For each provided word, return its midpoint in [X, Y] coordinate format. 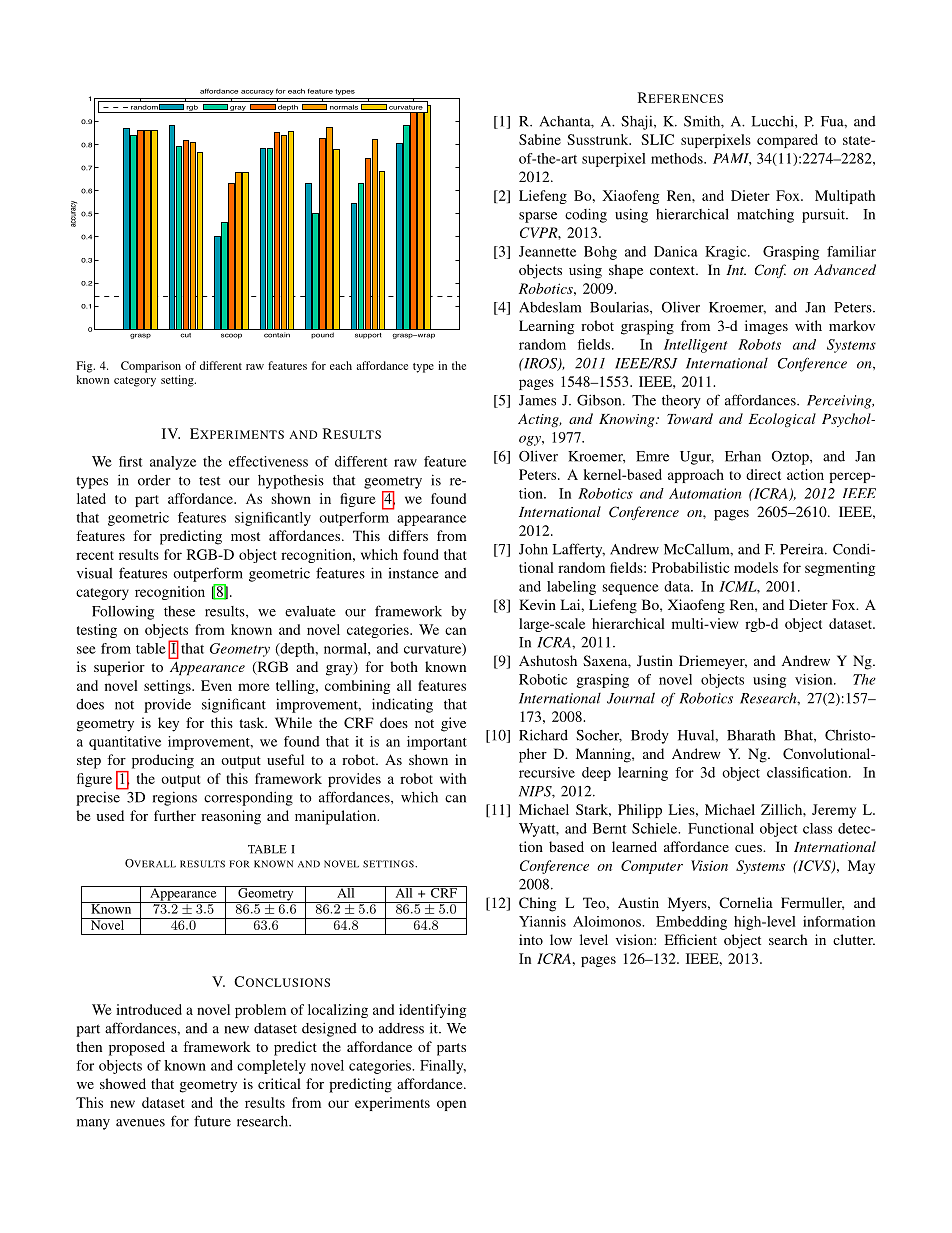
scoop [231, 336]
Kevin [537, 604]
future [212, 1121]
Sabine [540, 139]
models [756, 567]
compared [787, 141]
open [451, 1105]
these [179, 611]
